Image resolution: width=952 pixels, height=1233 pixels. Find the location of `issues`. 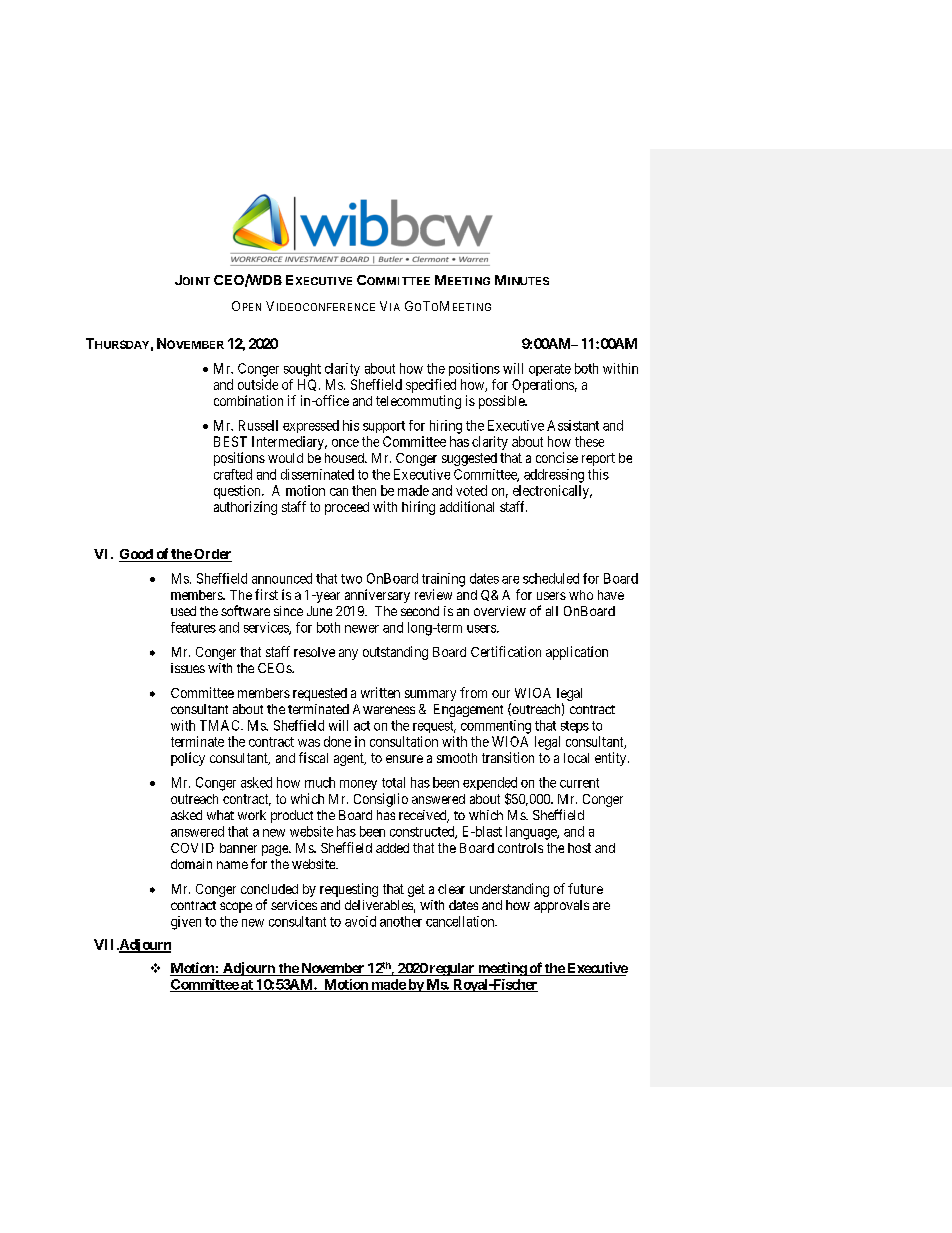

issues is located at coordinates (188, 668).
